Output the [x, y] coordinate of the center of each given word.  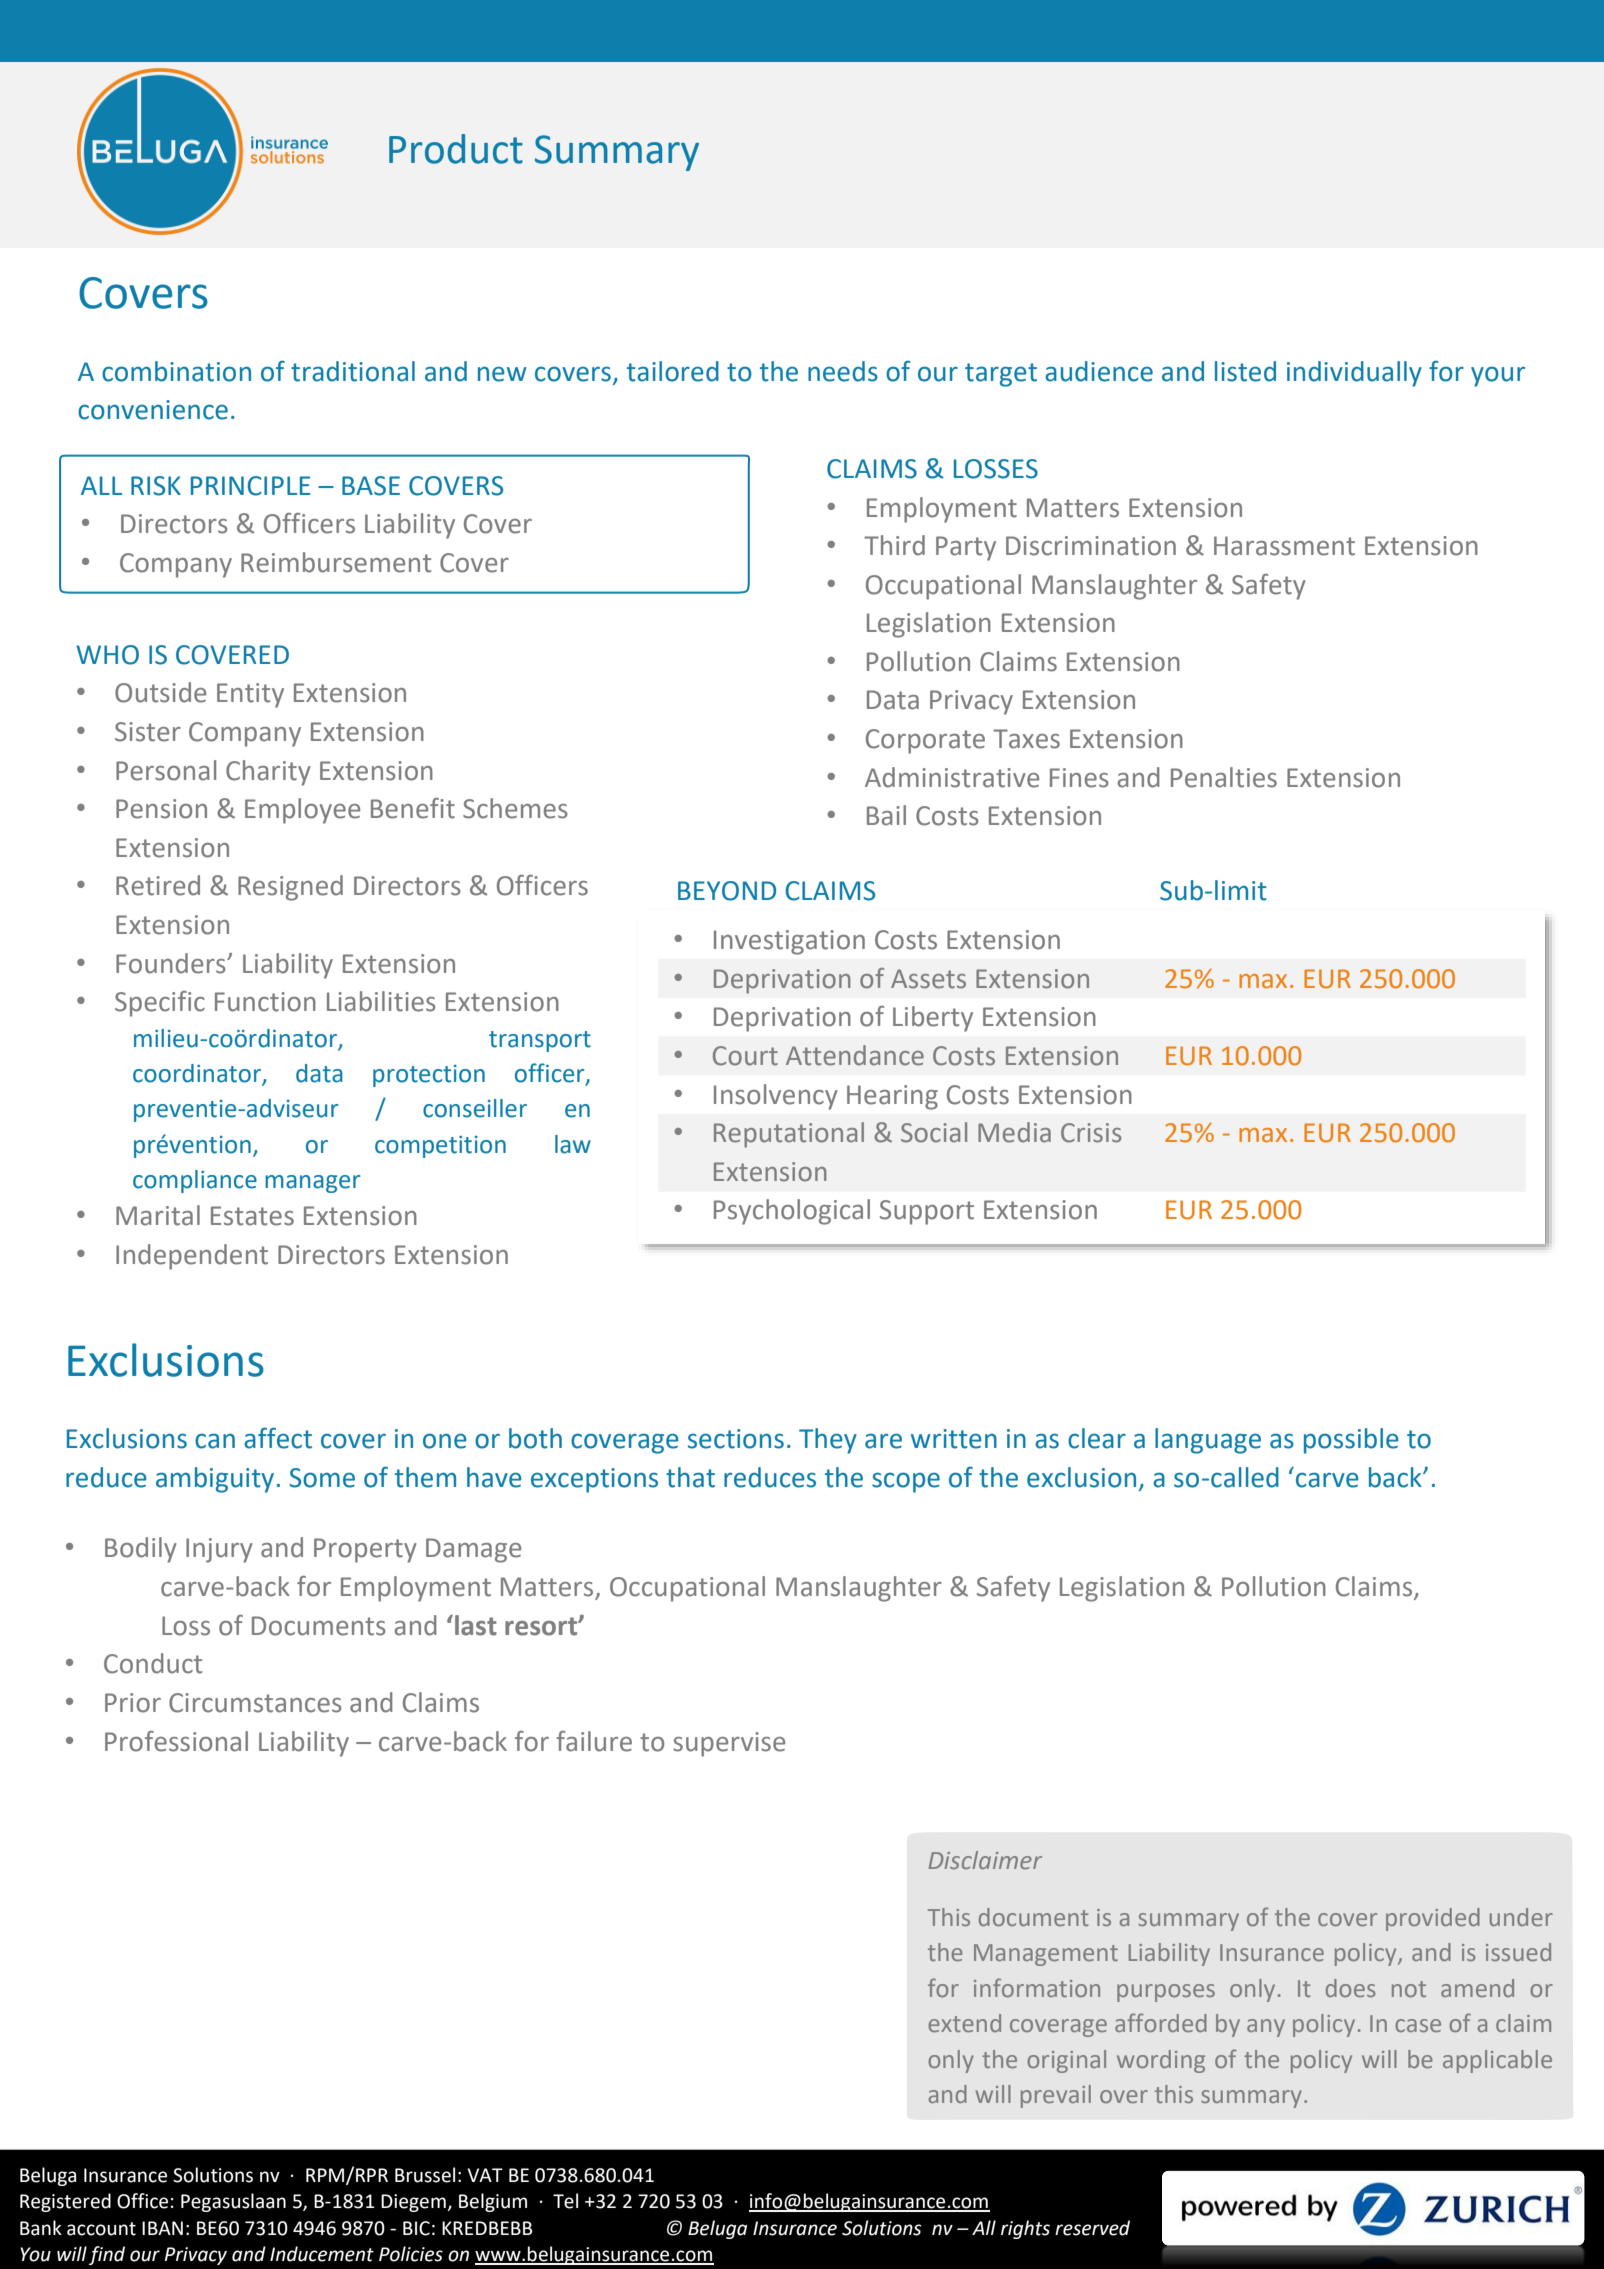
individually [1354, 374]
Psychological [792, 1212]
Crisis [1091, 1133]
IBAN [162, 2228]
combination [176, 371]
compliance [195, 1181]
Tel [565, 2201]
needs [843, 371]
